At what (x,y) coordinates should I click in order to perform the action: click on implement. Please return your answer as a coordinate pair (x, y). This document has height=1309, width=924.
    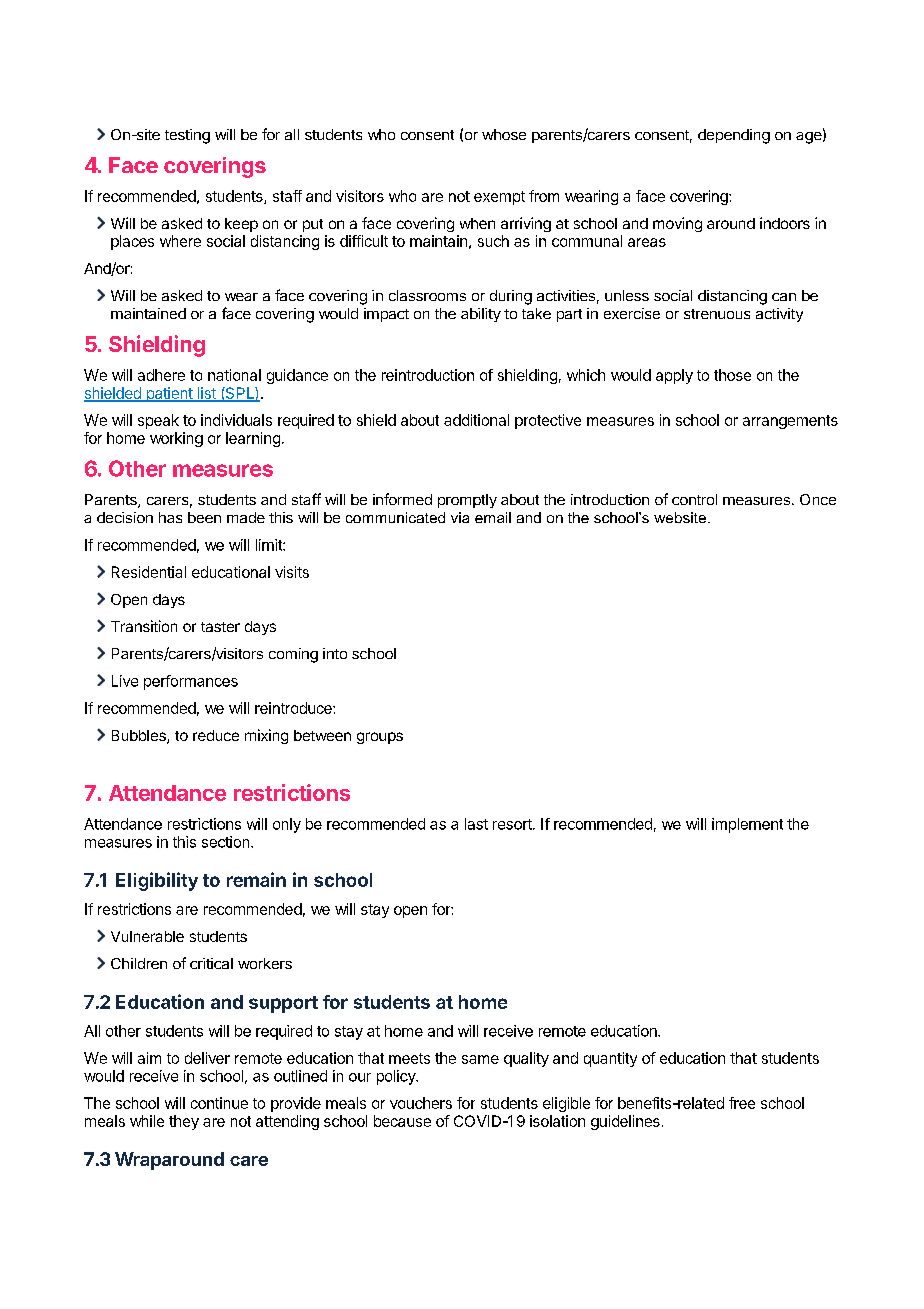
    Looking at the image, I should click on (747, 825).
